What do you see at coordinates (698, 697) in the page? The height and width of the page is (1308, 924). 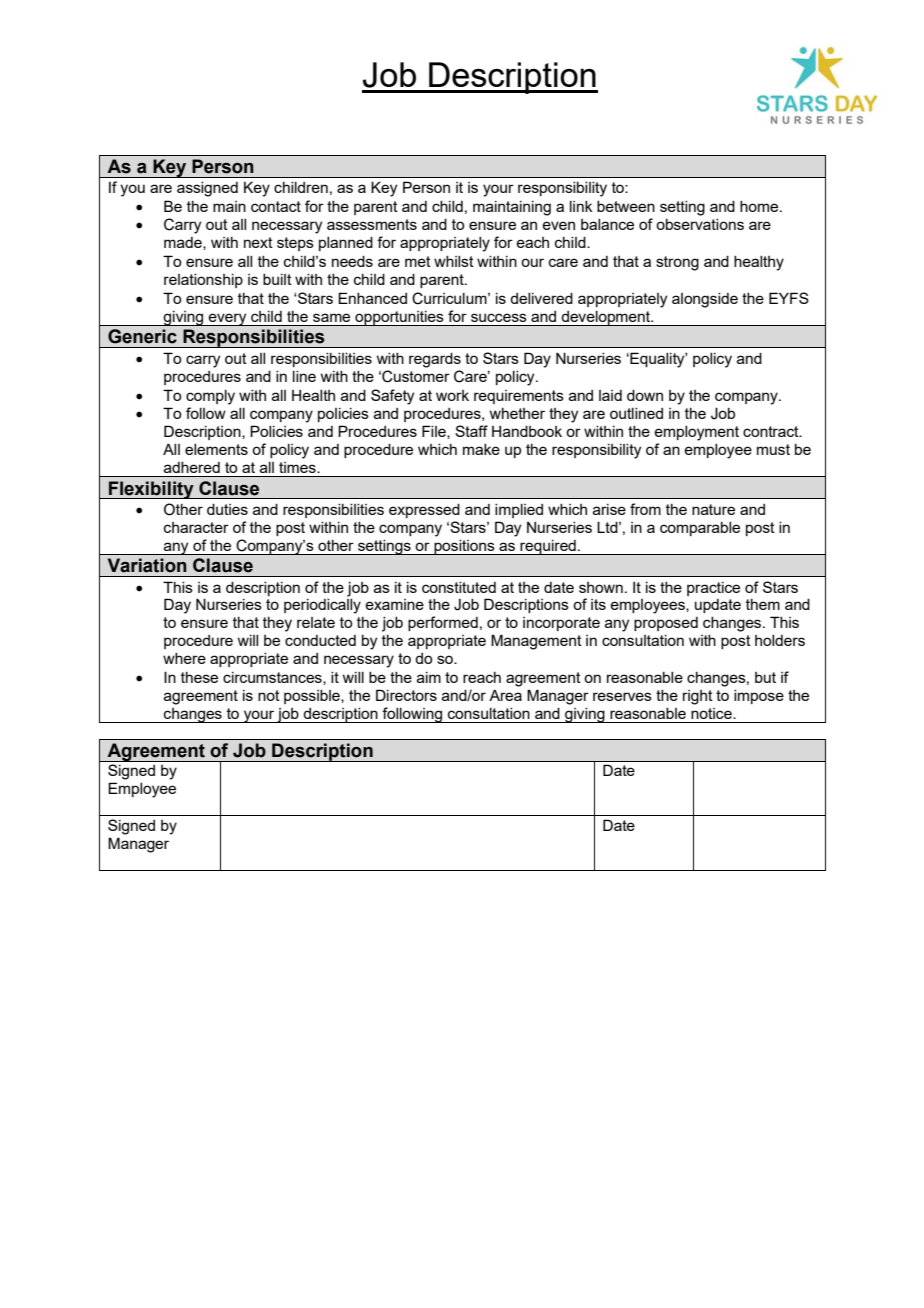 I see `right` at bounding box center [698, 697].
